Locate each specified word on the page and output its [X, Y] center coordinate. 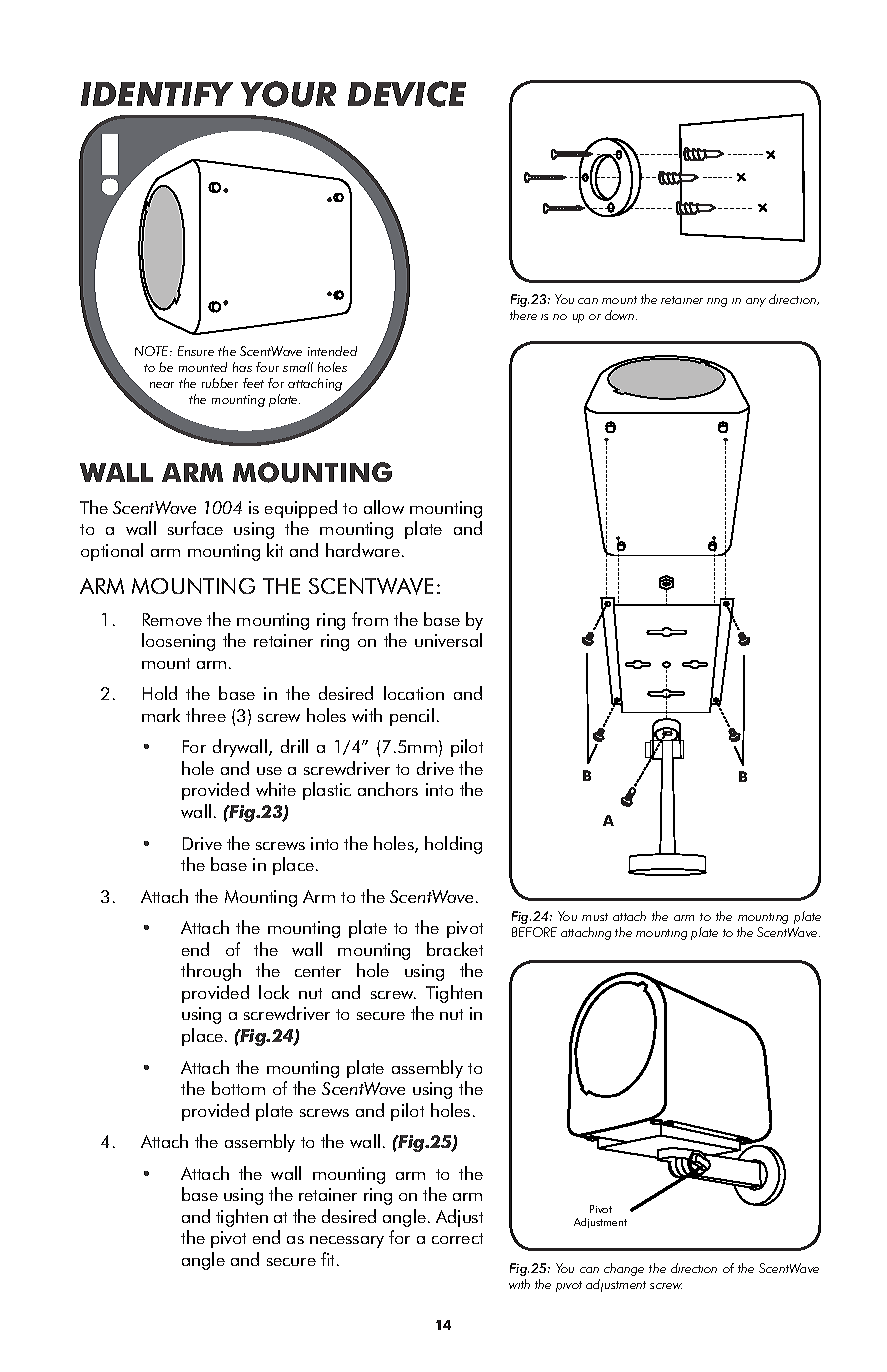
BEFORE [534, 932]
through [211, 972]
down [621, 315]
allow [384, 507]
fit [329, 1259]
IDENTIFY [157, 94]
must [595, 917]
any [756, 302]
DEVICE [407, 94]
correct [457, 1238]
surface [195, 528]
